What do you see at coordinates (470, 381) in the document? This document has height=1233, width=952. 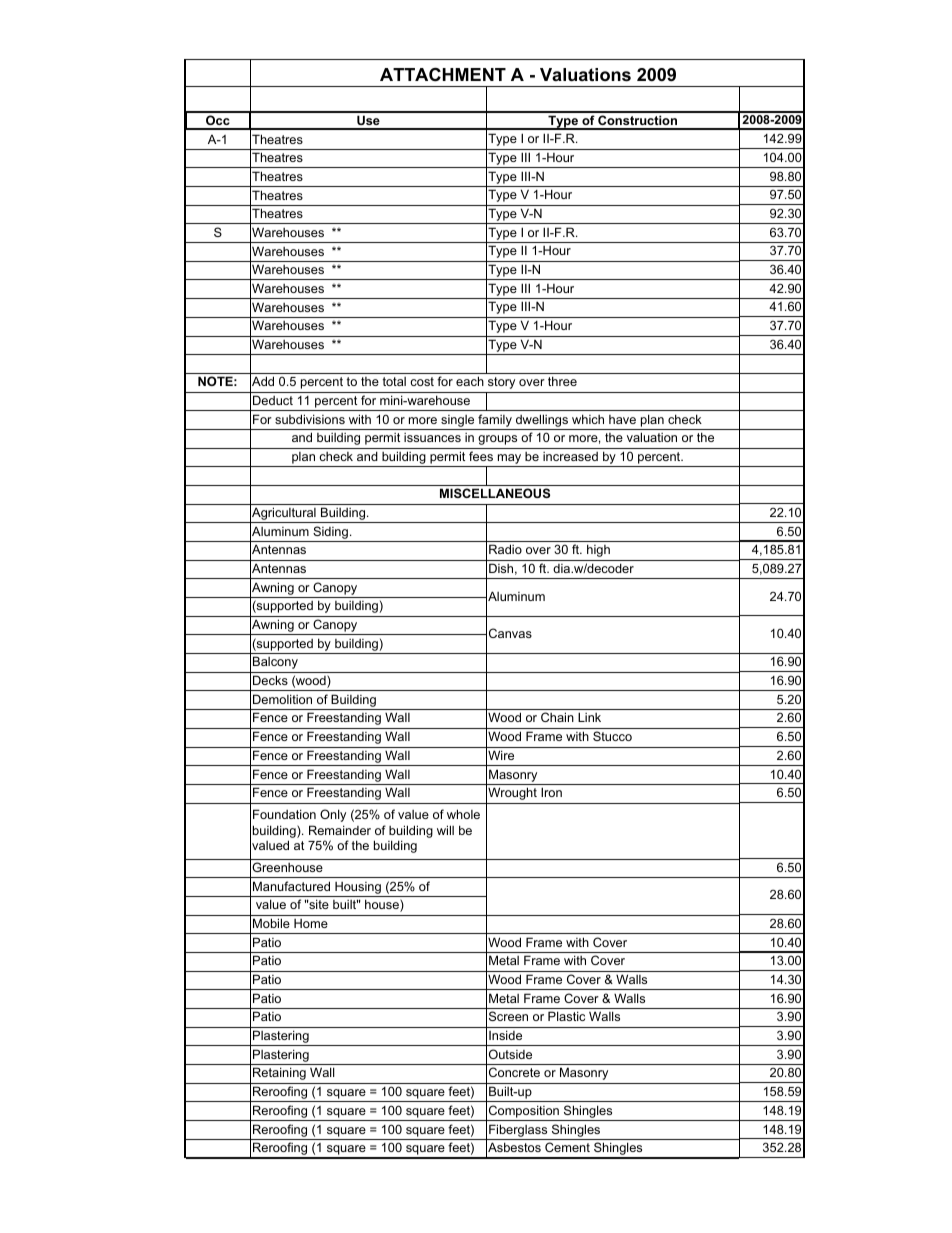 I see `each` at bounding box center [470, 381].
